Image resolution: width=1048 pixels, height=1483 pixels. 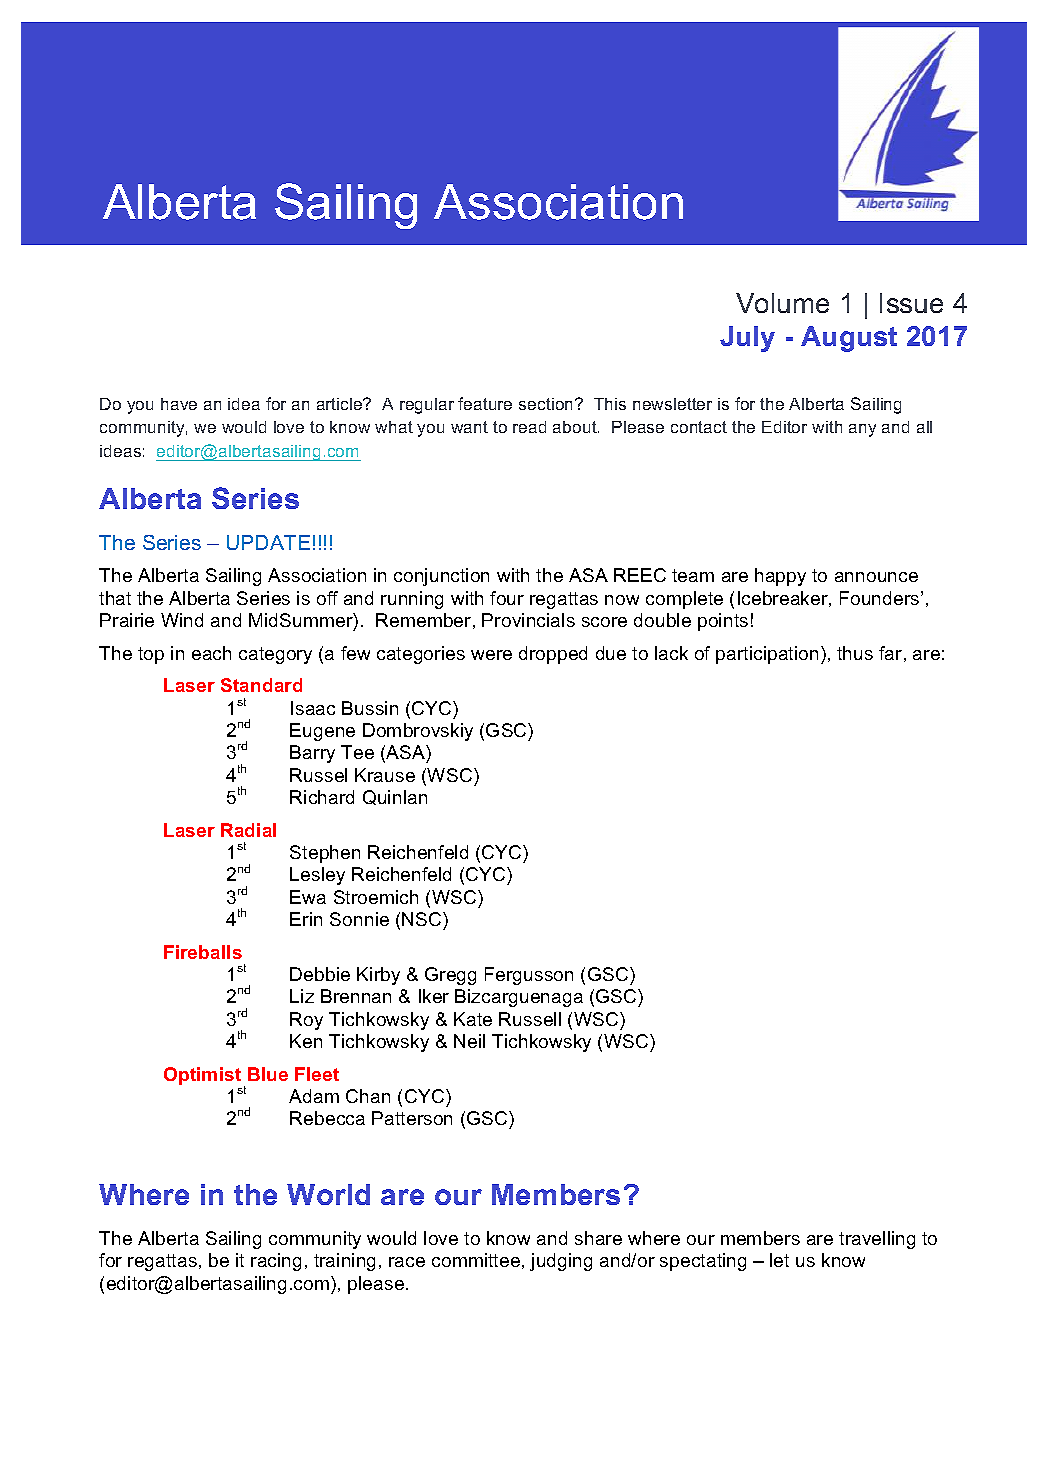 What do you see at coordinates (485, 403) in the screenshot?
I see `feature` at bounding box center [485, 403].
